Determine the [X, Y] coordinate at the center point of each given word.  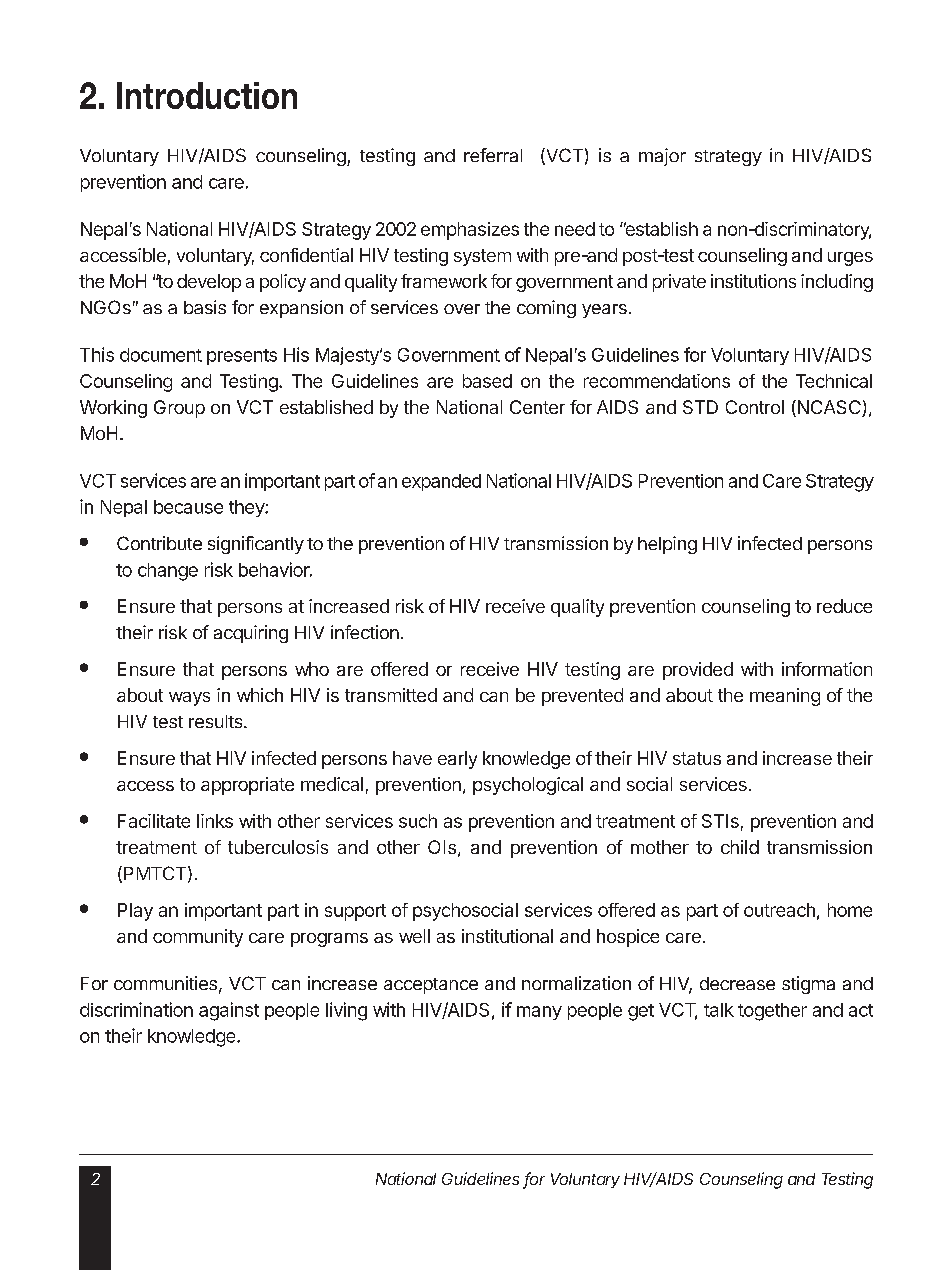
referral [493, 155]
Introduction [207, 95]
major [662, 157]
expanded [441, 482]
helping [667, 545]
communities [165, 983]
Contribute [159, 543]
